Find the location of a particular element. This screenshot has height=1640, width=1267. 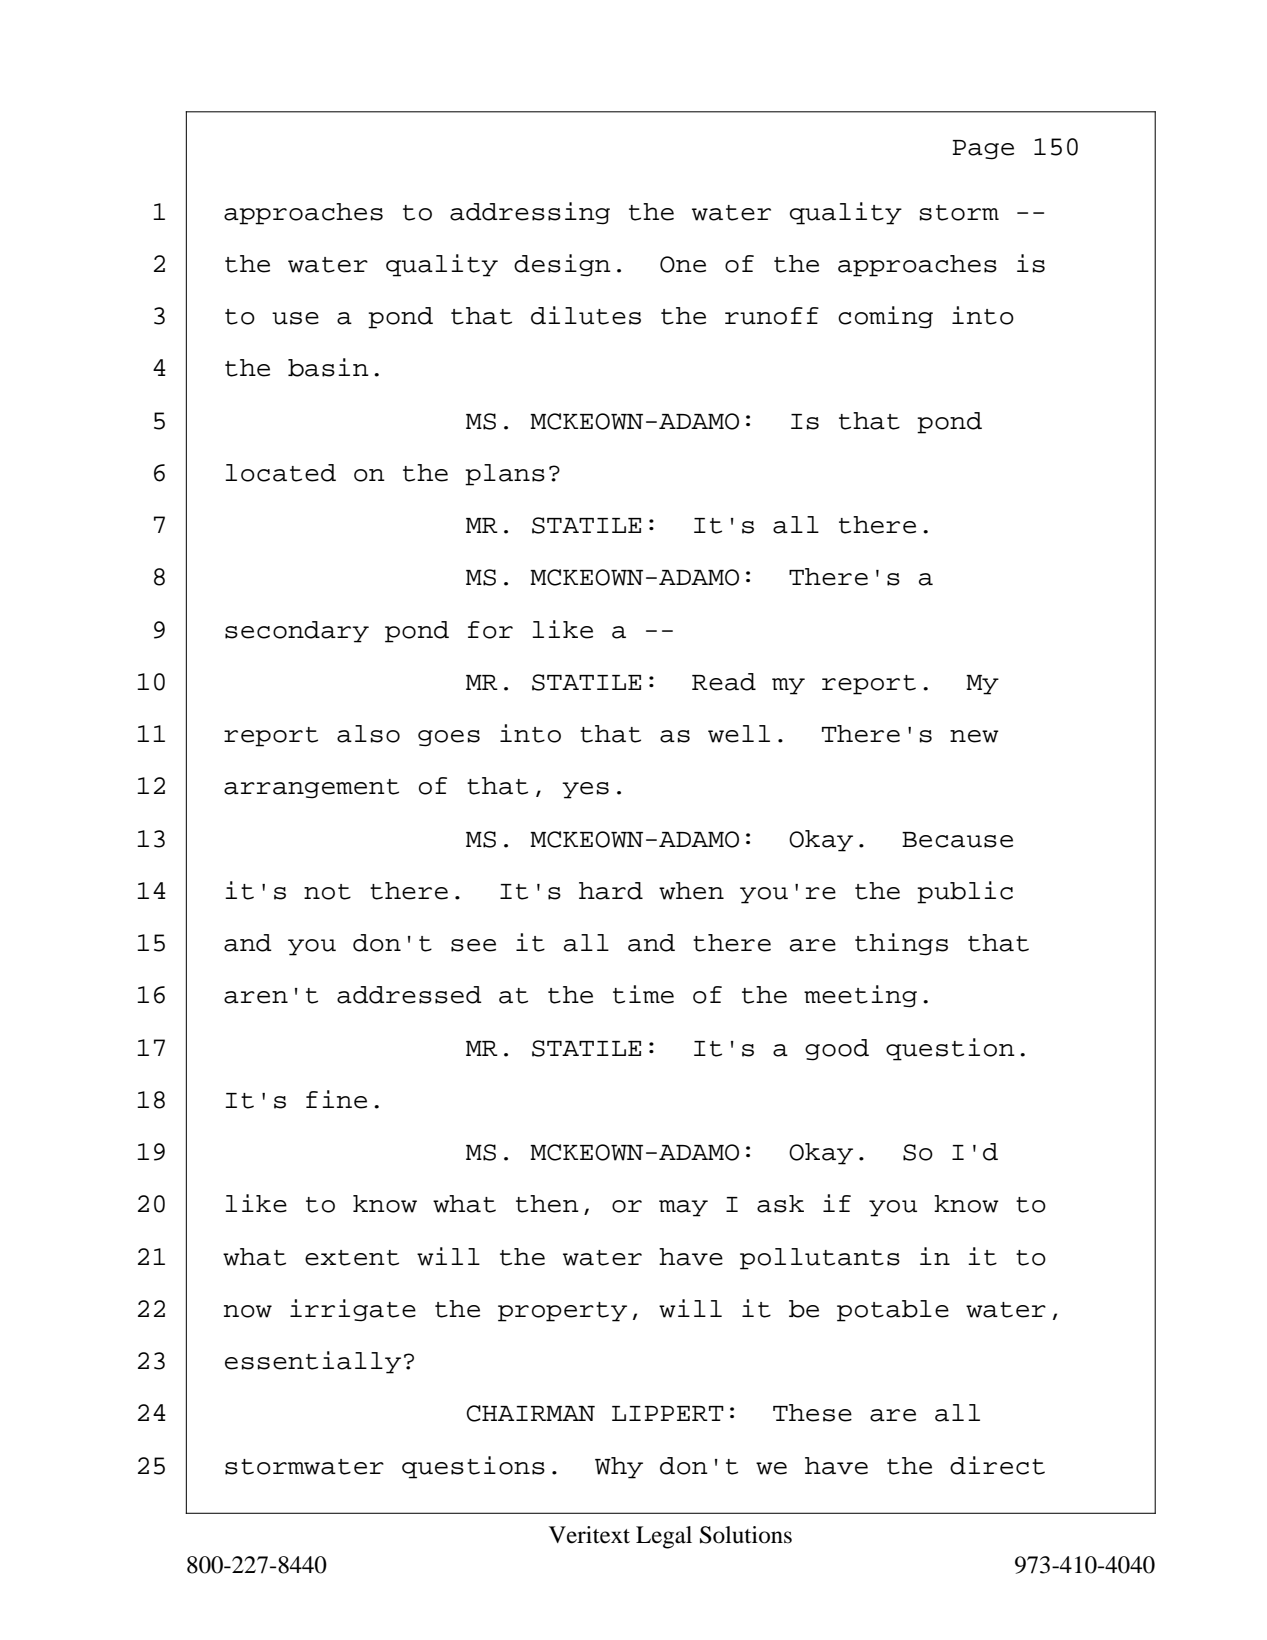

secondary is located at coordinates (297, 632).
